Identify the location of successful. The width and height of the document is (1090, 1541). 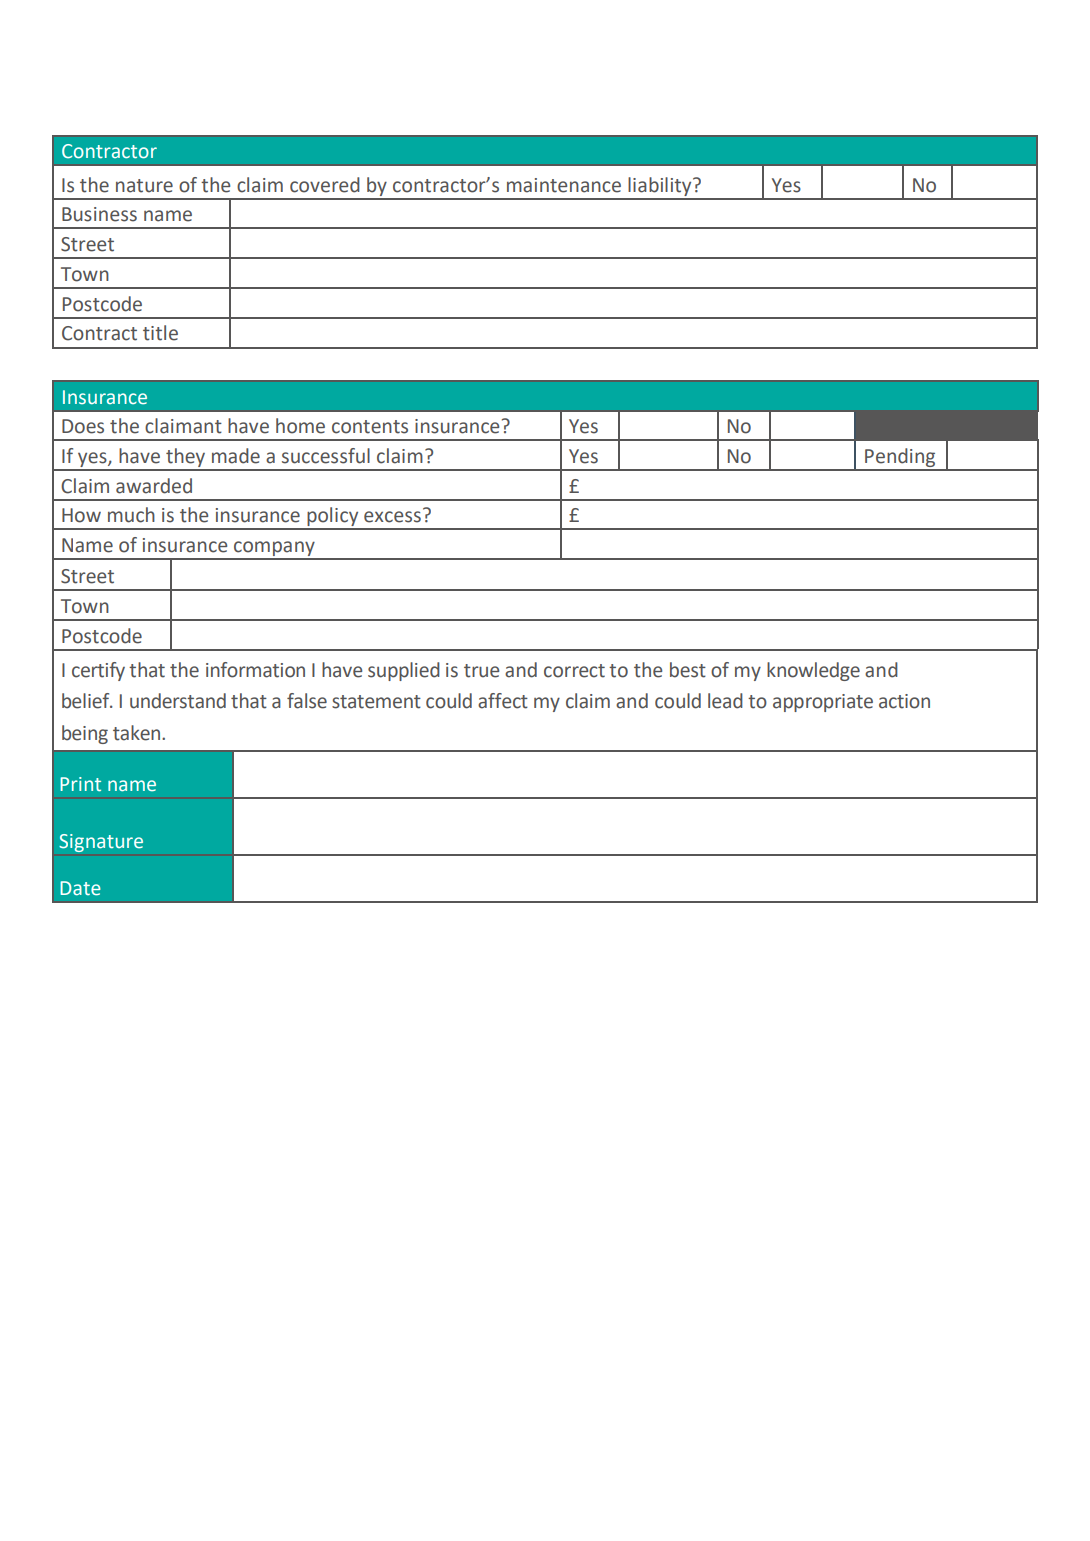
(326, 456).
